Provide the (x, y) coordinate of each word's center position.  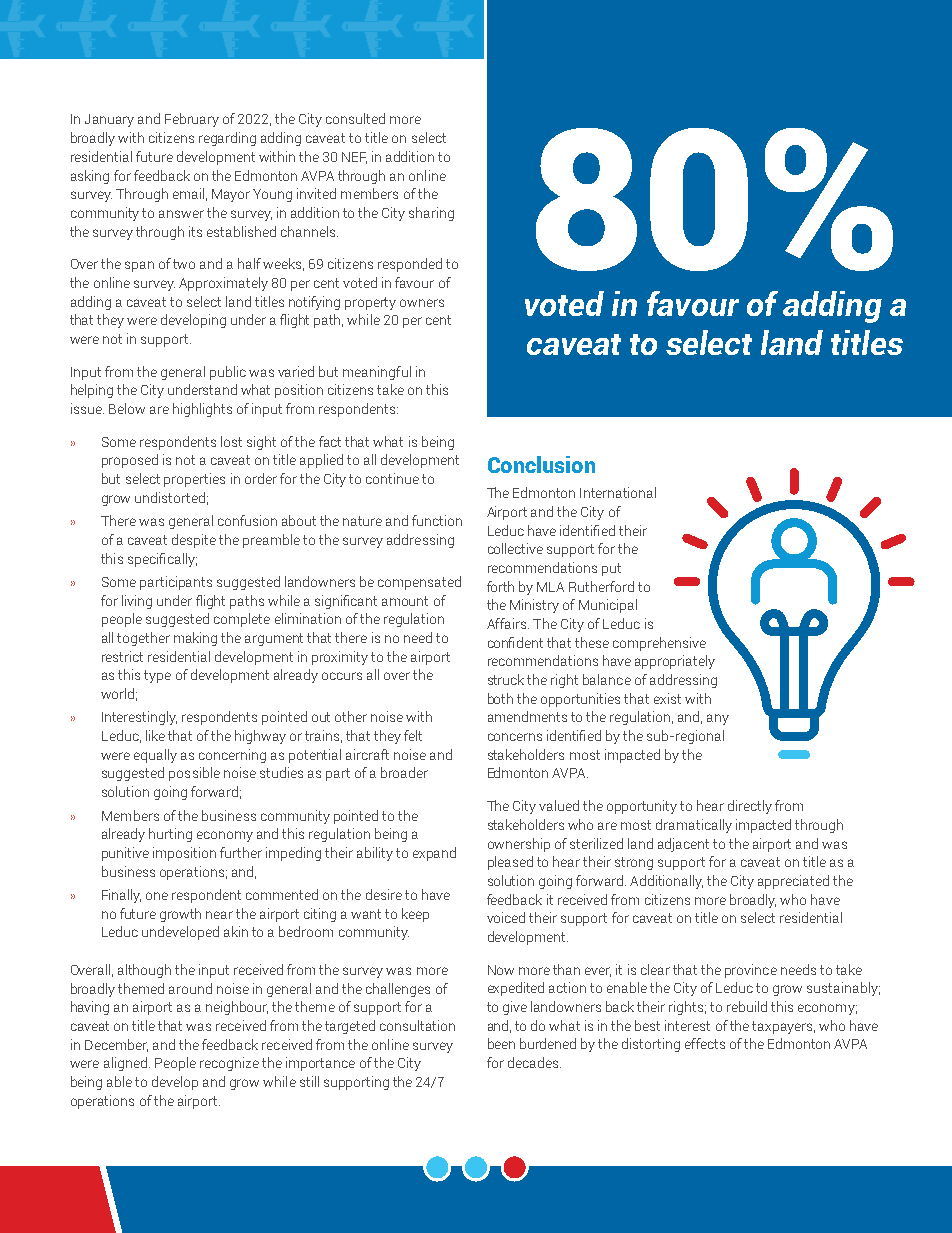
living (137, 602)
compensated (419, 583)
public (228, 373)
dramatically (694, 826)
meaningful (377, 373)
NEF (354, 158)
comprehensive (659, 644)
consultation (417, 1025)
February (192, 120)
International (618, 492)
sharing (431, 214)
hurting (170, 835)
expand (434, 854)
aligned (125, 1064)
